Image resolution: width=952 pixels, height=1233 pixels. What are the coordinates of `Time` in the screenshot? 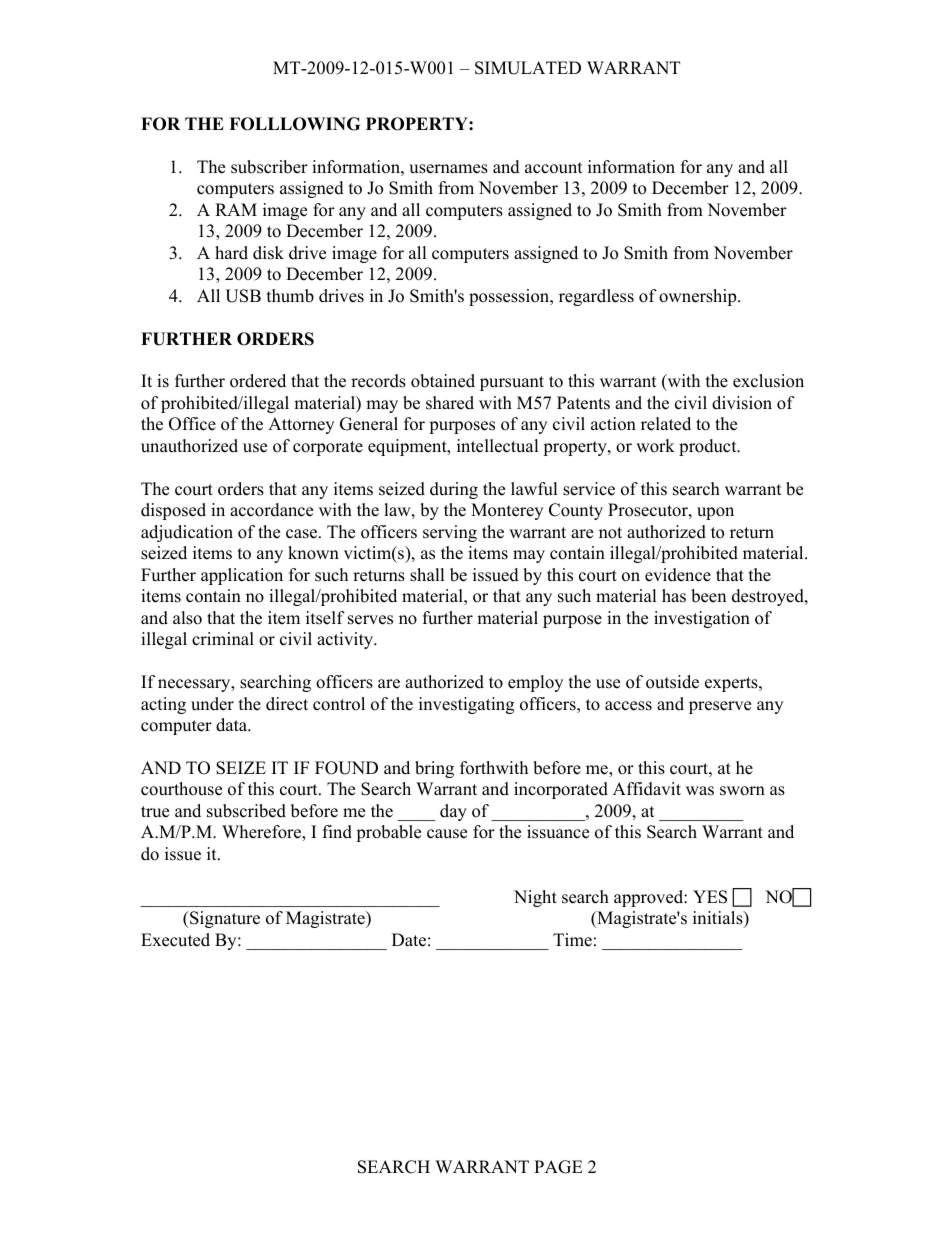 It's located at (572, 940).
